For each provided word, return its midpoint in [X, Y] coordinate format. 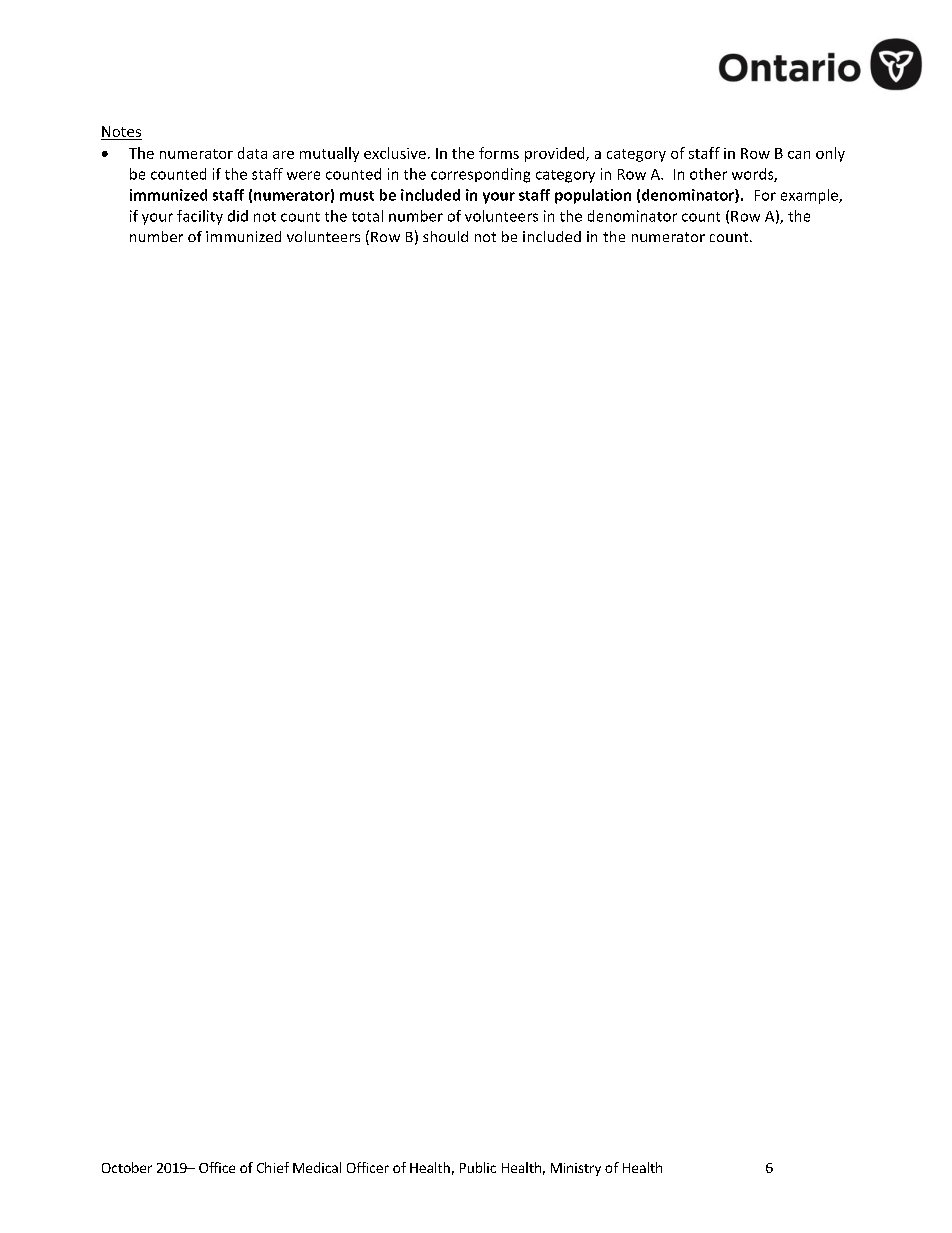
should [445, 236]
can [799, 155]
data [252, 153]
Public [478, 1167]
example [810, 196]
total [367, 216]
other [708, 174]
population [593, 196]
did [238, 216]
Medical [317, 1167]
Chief [273, 1167]
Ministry [576, 1169]
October [127, 1167]
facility [200, 217]
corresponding [480, 175]
